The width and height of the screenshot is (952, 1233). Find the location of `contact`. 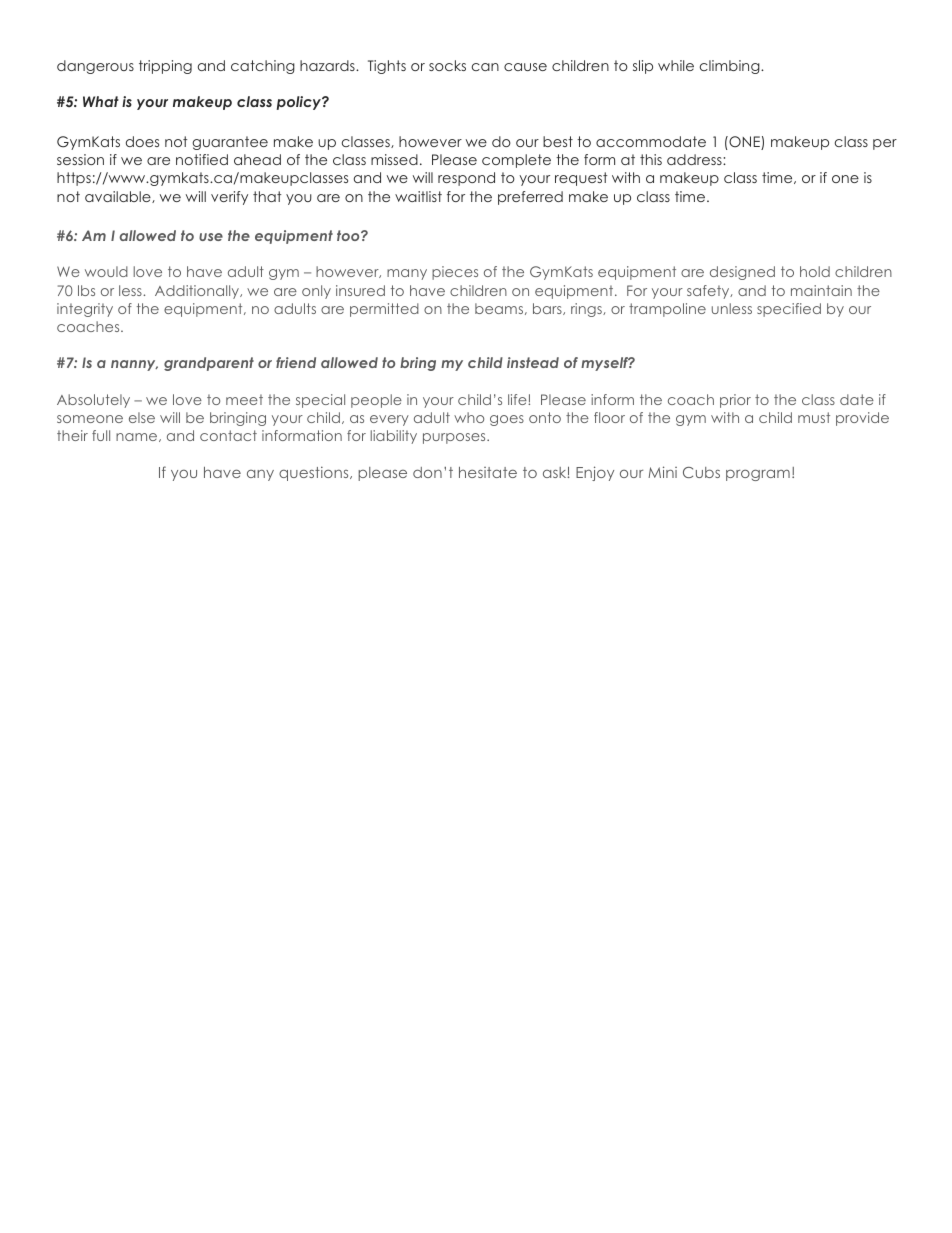

contact is located at coordinates (228, 435).
